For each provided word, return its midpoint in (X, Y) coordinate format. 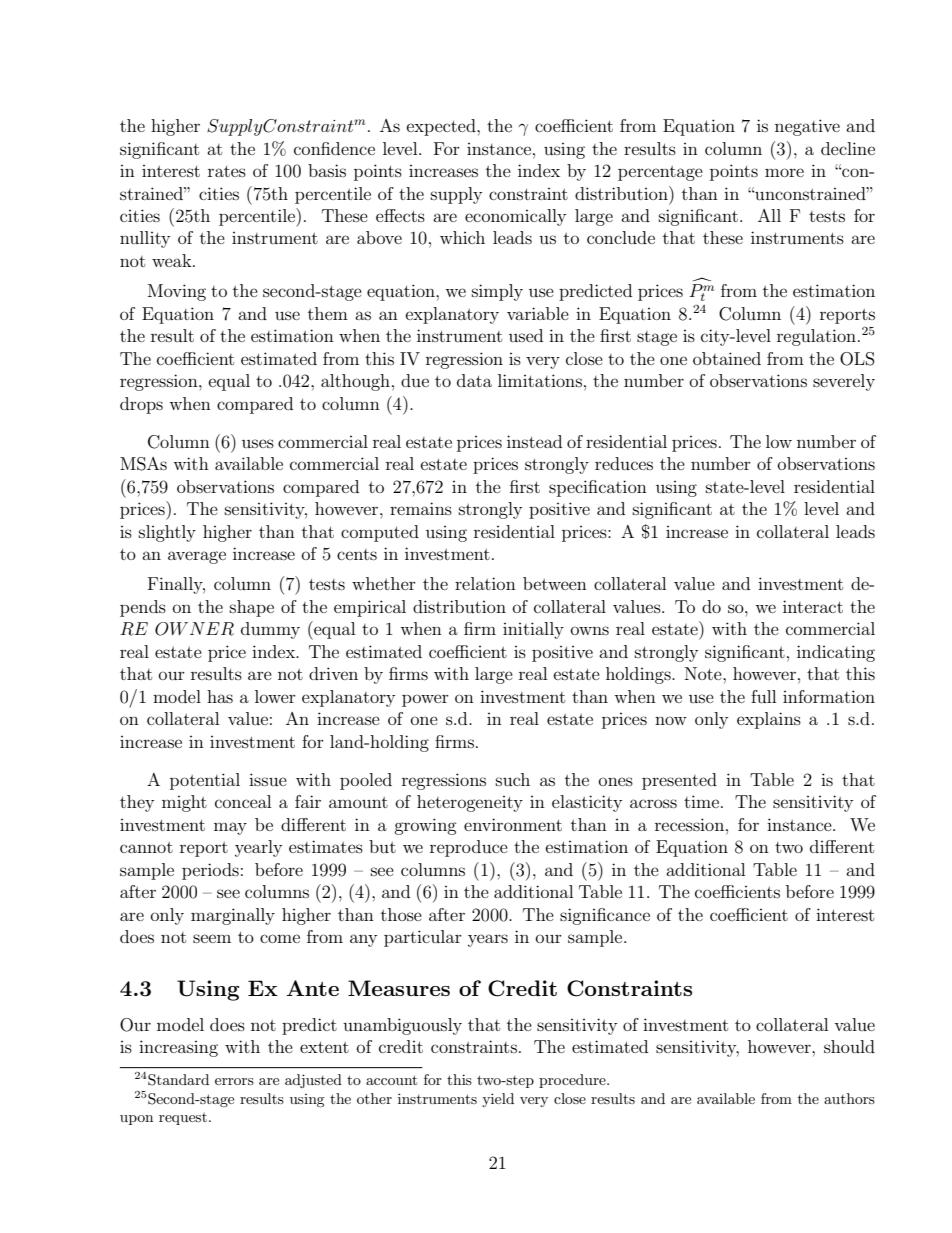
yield (498, 1100)
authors (849, 1098)
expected (442, 127)
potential (205, 781)
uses (258, 443)
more (784, 172)
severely (844, 382)
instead (534, 441)
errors (234, 1081)
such (513, 779)
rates (227, 171)
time (703, 801)
